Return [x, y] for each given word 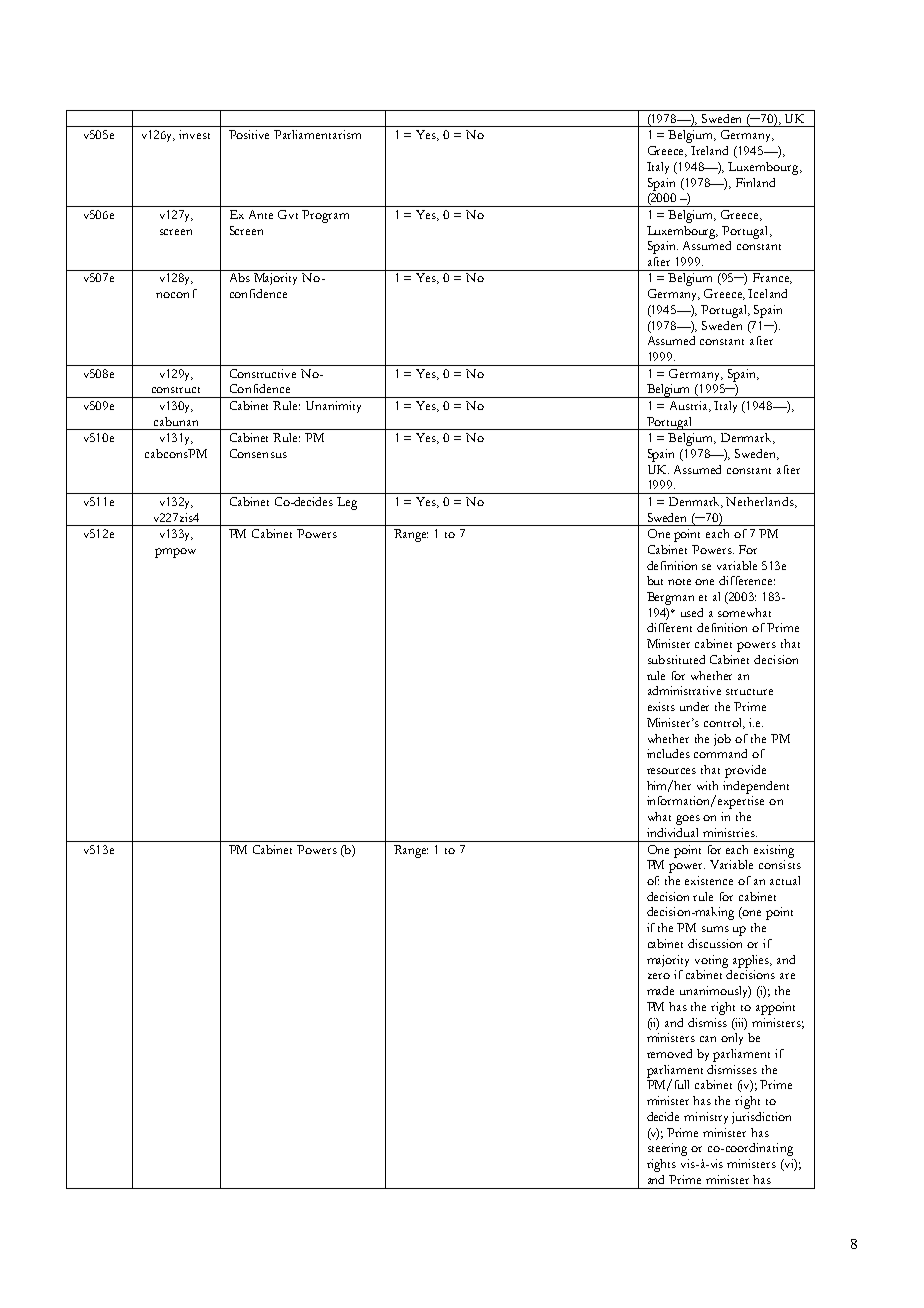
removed [669, 1053]
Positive [249, 134]
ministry [706, 1118]
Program [325, 216]
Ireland [709, 150]
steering [667, 1149]
